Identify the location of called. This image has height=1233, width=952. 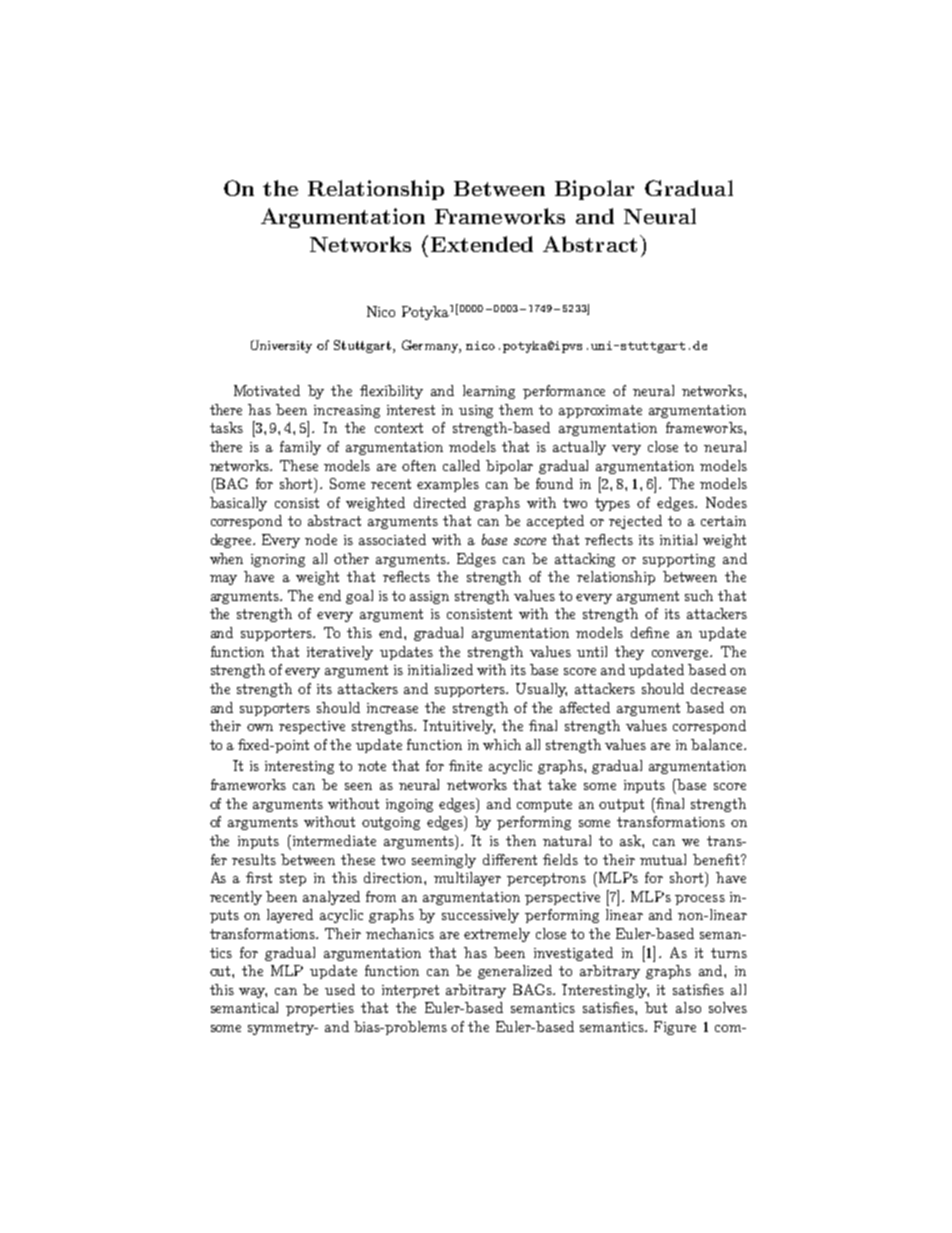
(461, 465).
